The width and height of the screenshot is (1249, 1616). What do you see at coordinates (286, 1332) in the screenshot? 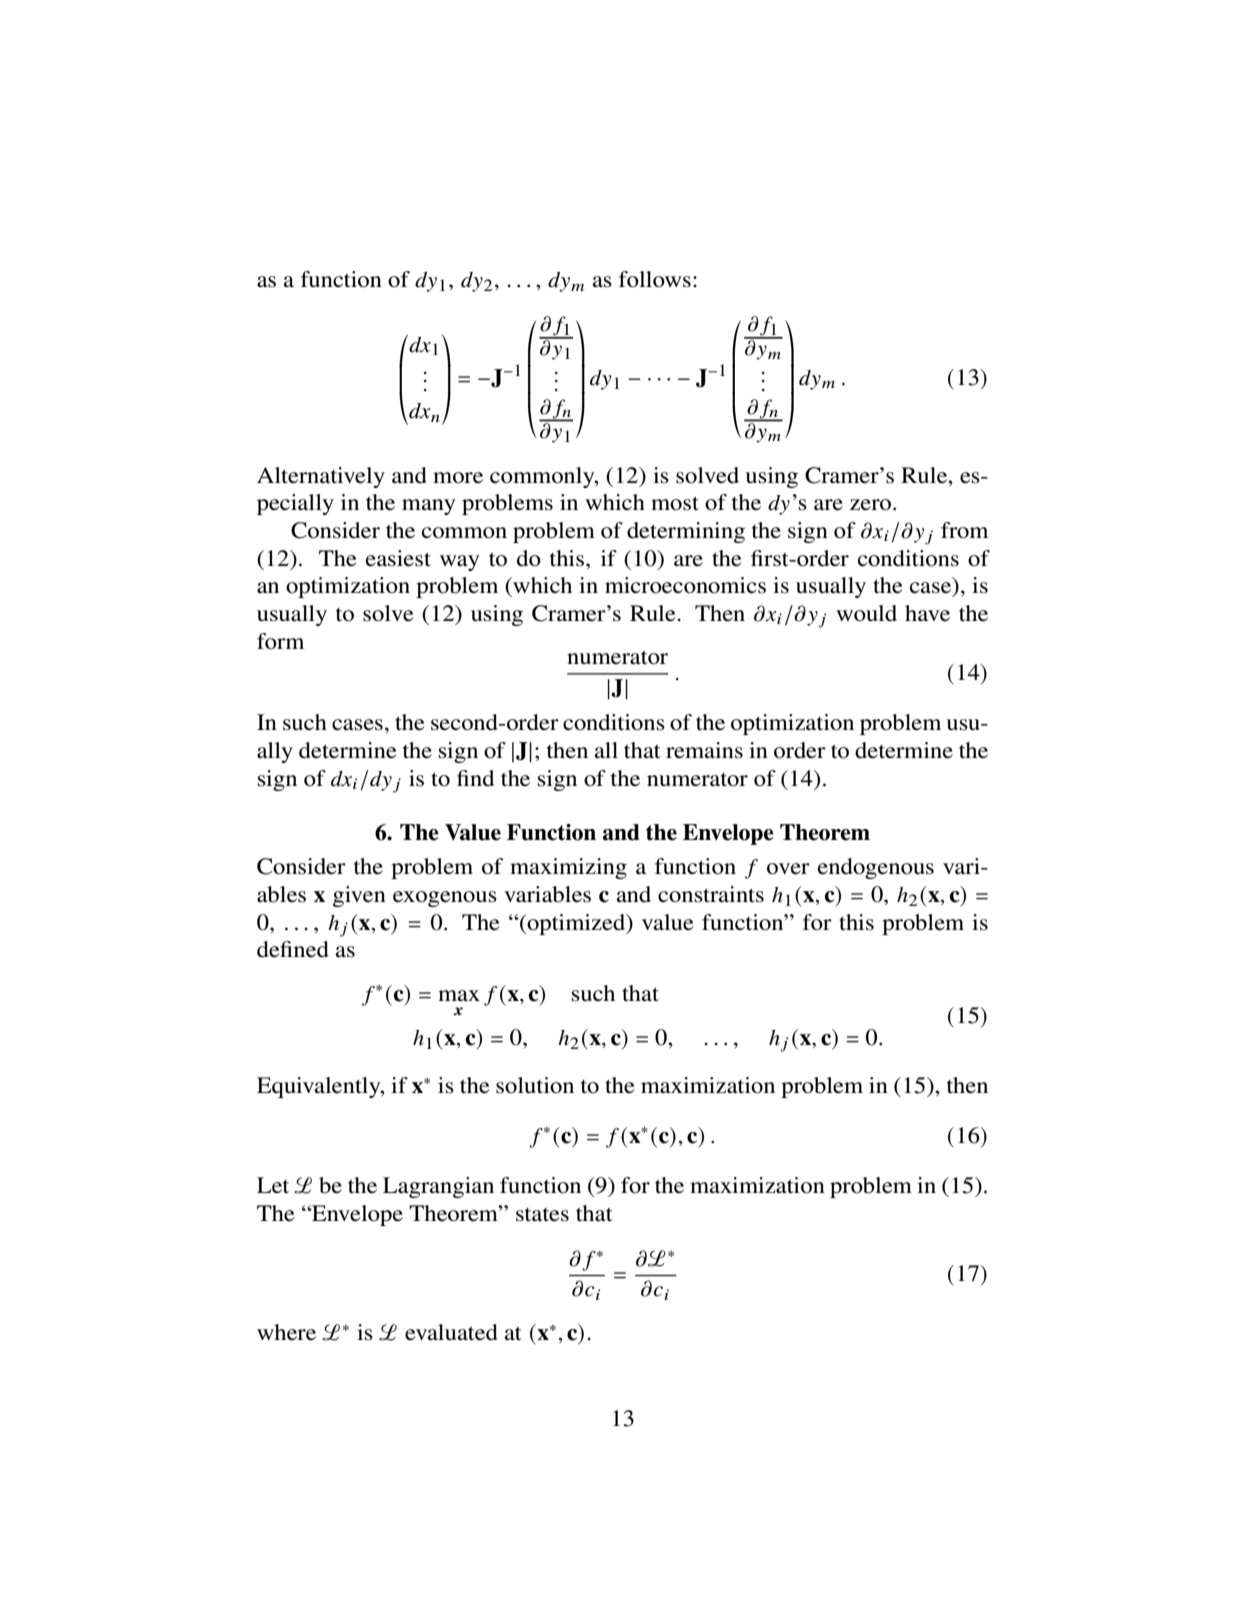
I see `where` at bounding box center [286, 1332].
